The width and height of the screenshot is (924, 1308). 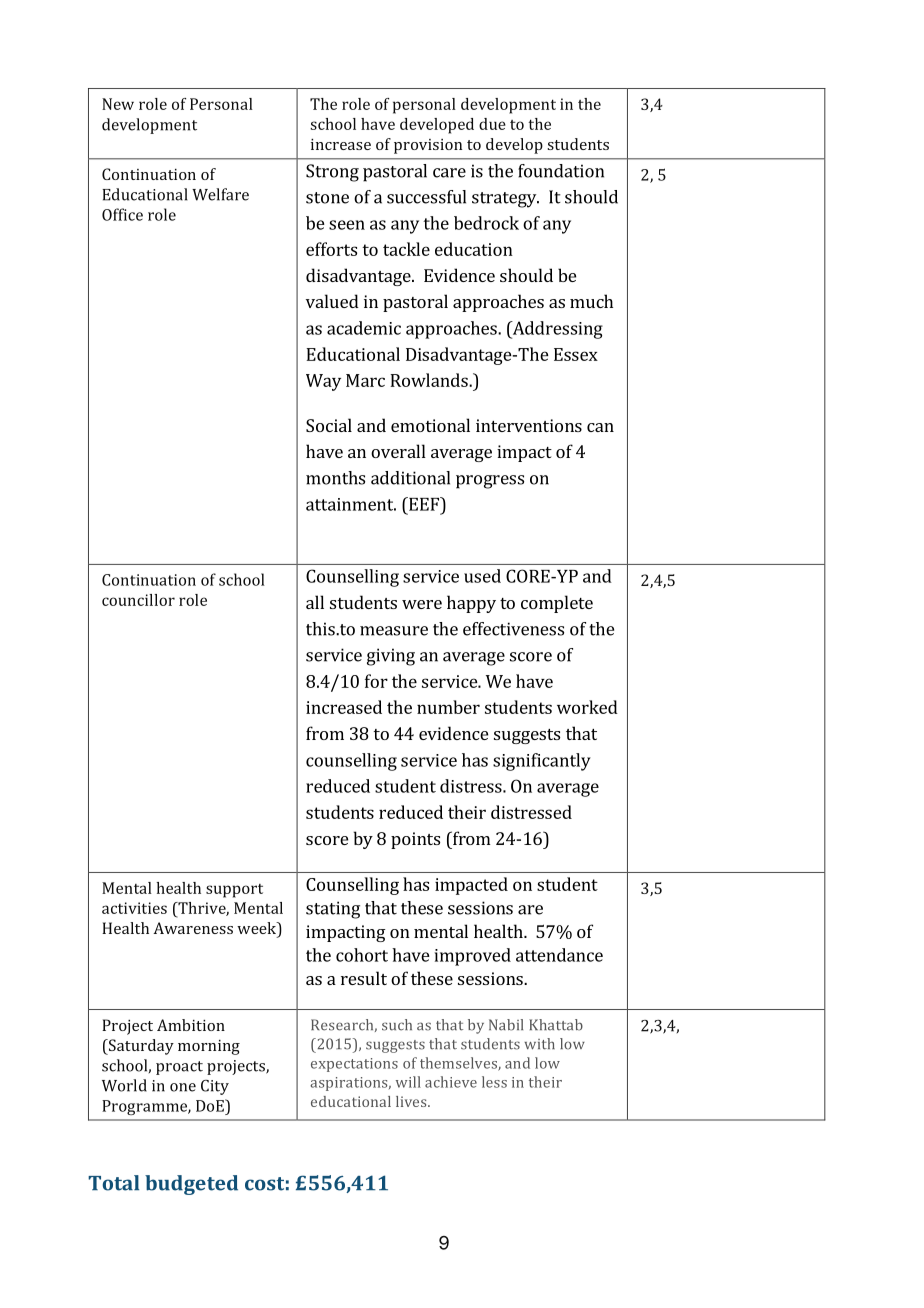 What do you see at coordinates (391, 657) in the screenshot?
I see `giving` at bounding box center [391, 657].
